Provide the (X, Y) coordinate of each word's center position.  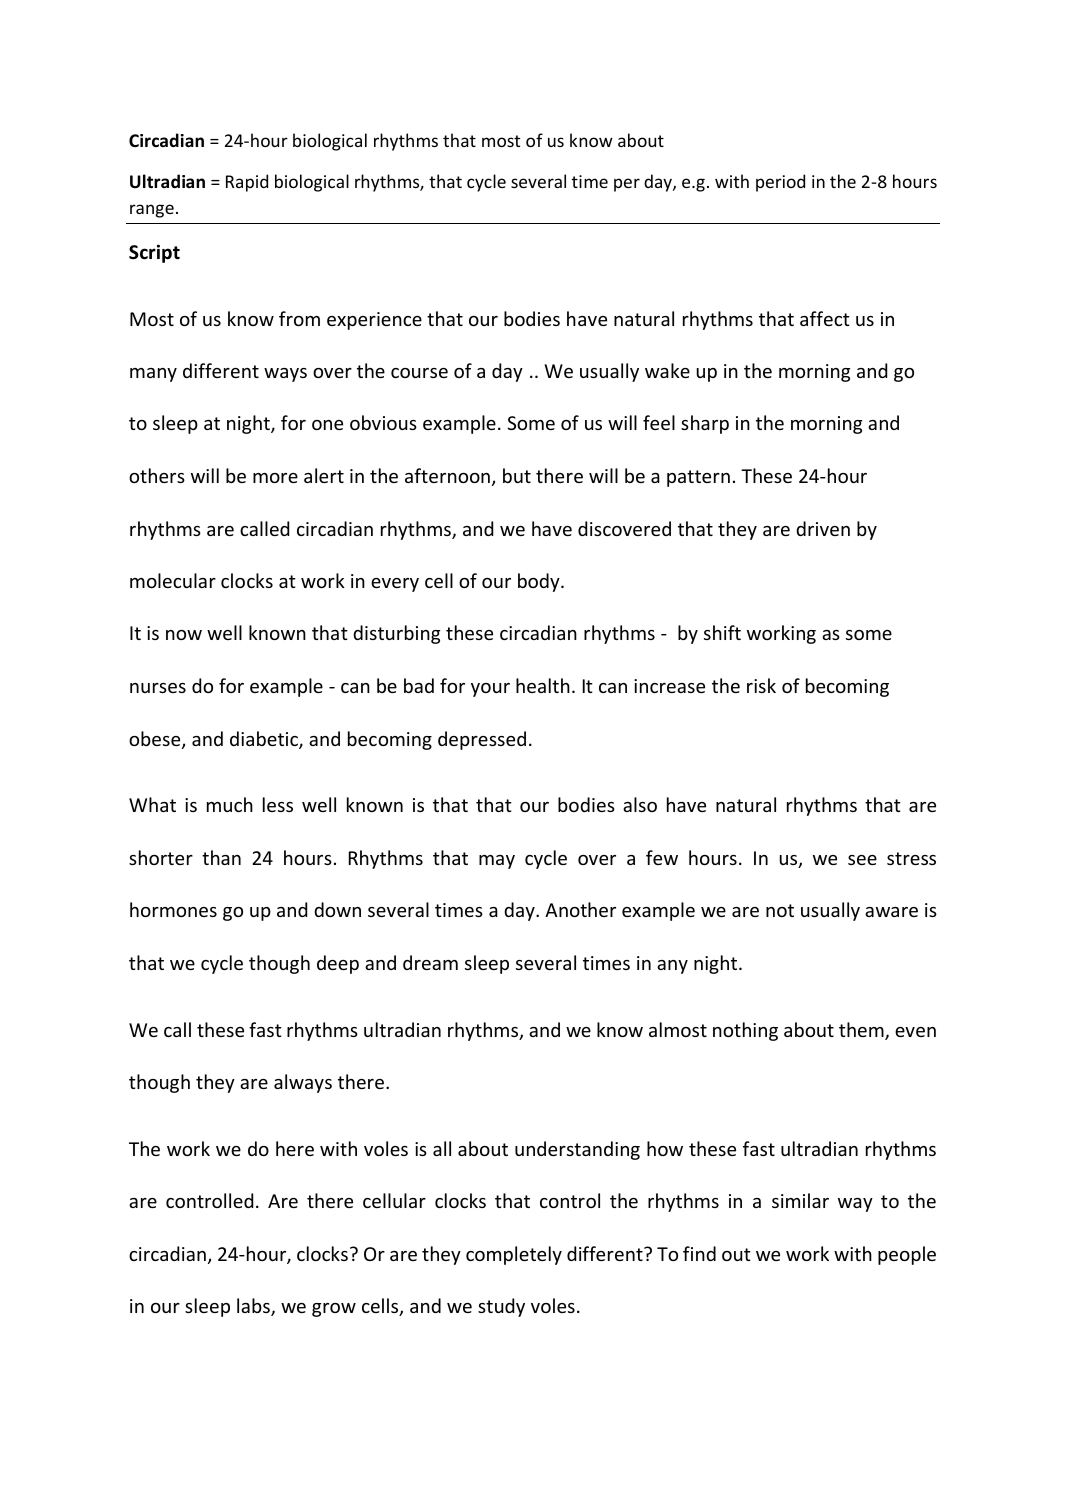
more (275, 478)
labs (254, 1307)
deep (338, 964)
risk (761, 685)
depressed (482, 740)
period (780, 183)
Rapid (247, 183)
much (230, 804)
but (517, 475)
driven (823, 528)
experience (374, 321)
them (862, 1031)
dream (430, 962)
